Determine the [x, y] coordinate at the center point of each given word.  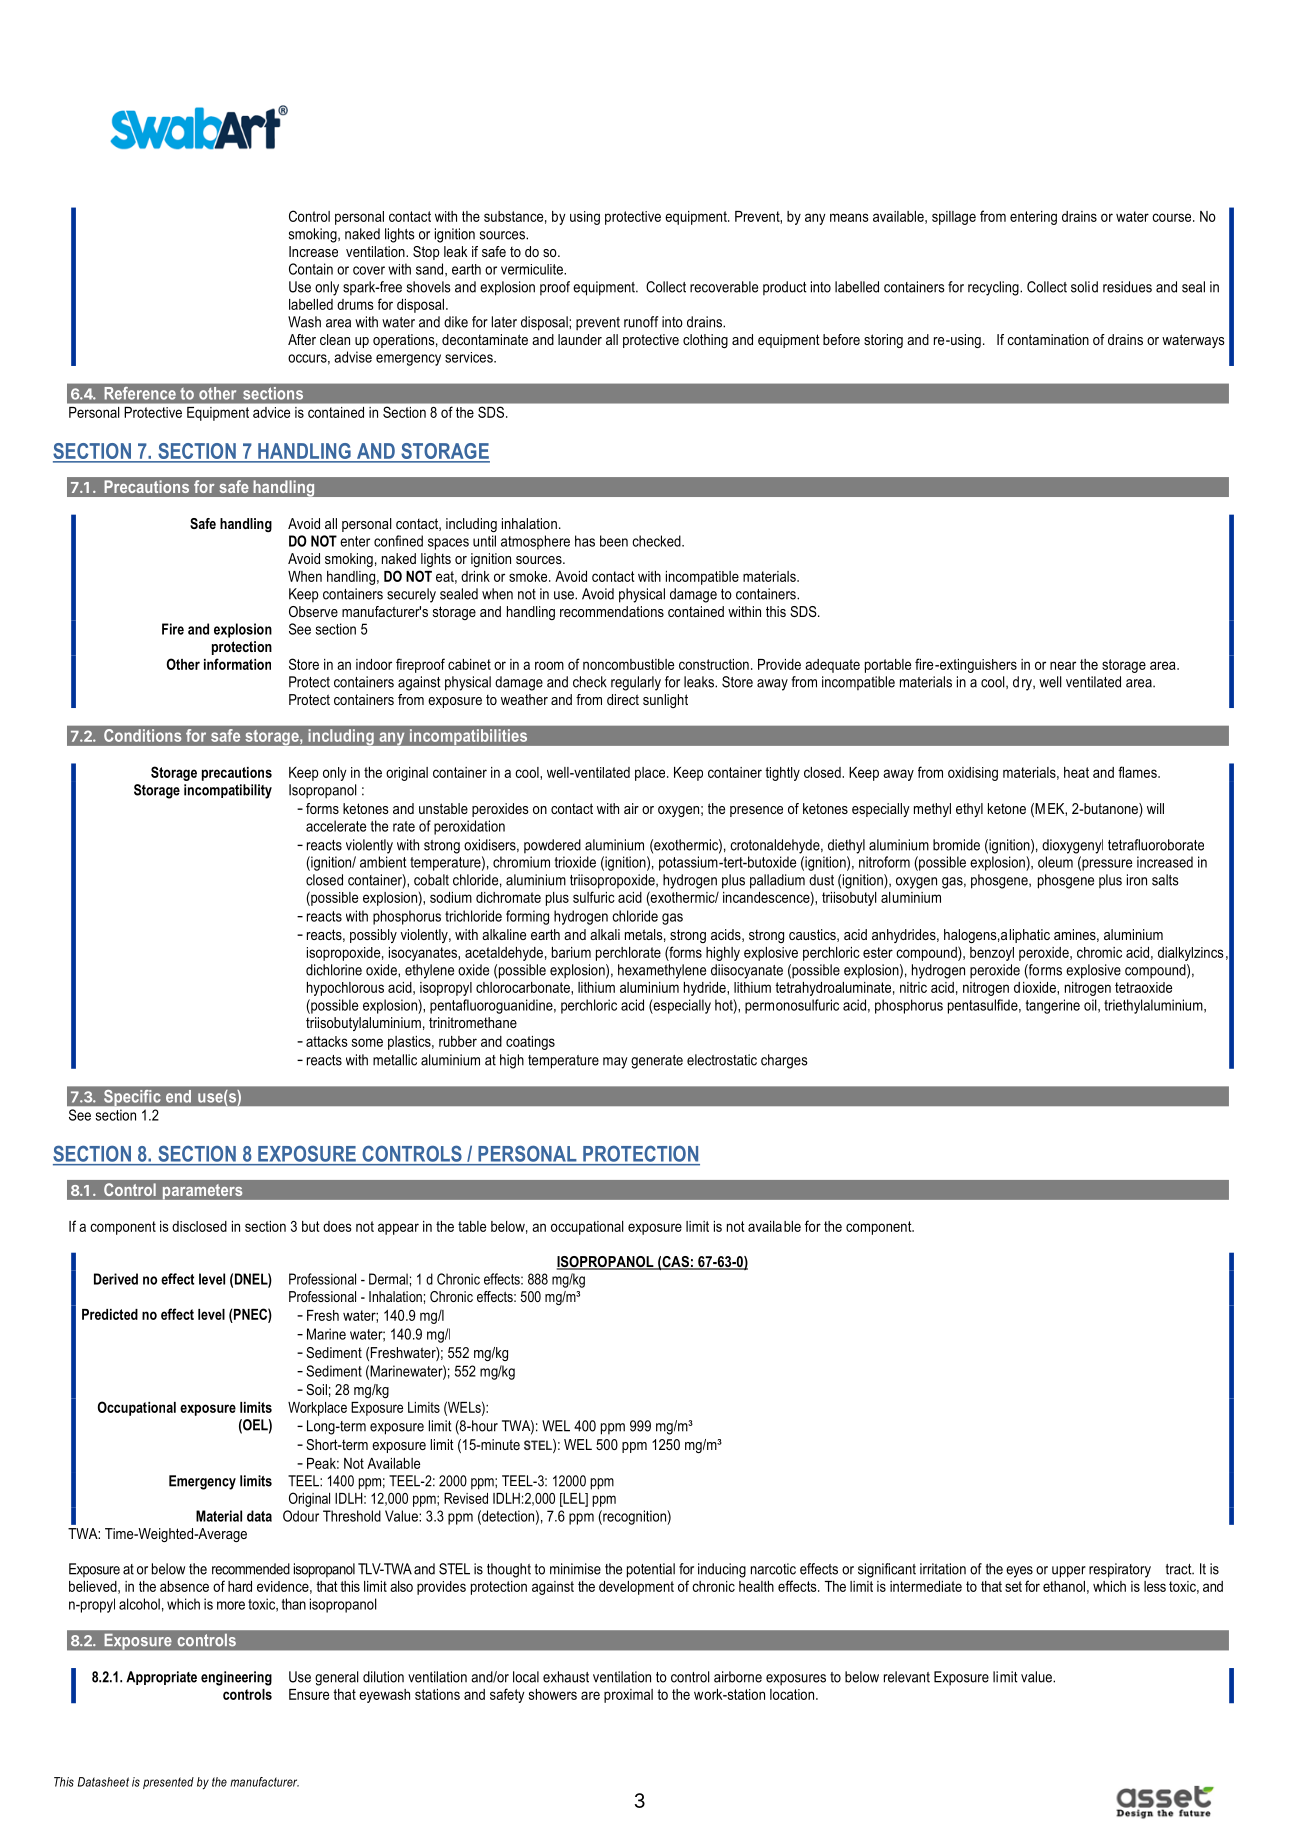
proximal [628, 1696]
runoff [641, 322]
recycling [994, 288]
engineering [236, 1678]
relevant [907, 1677]
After [302, 339]
